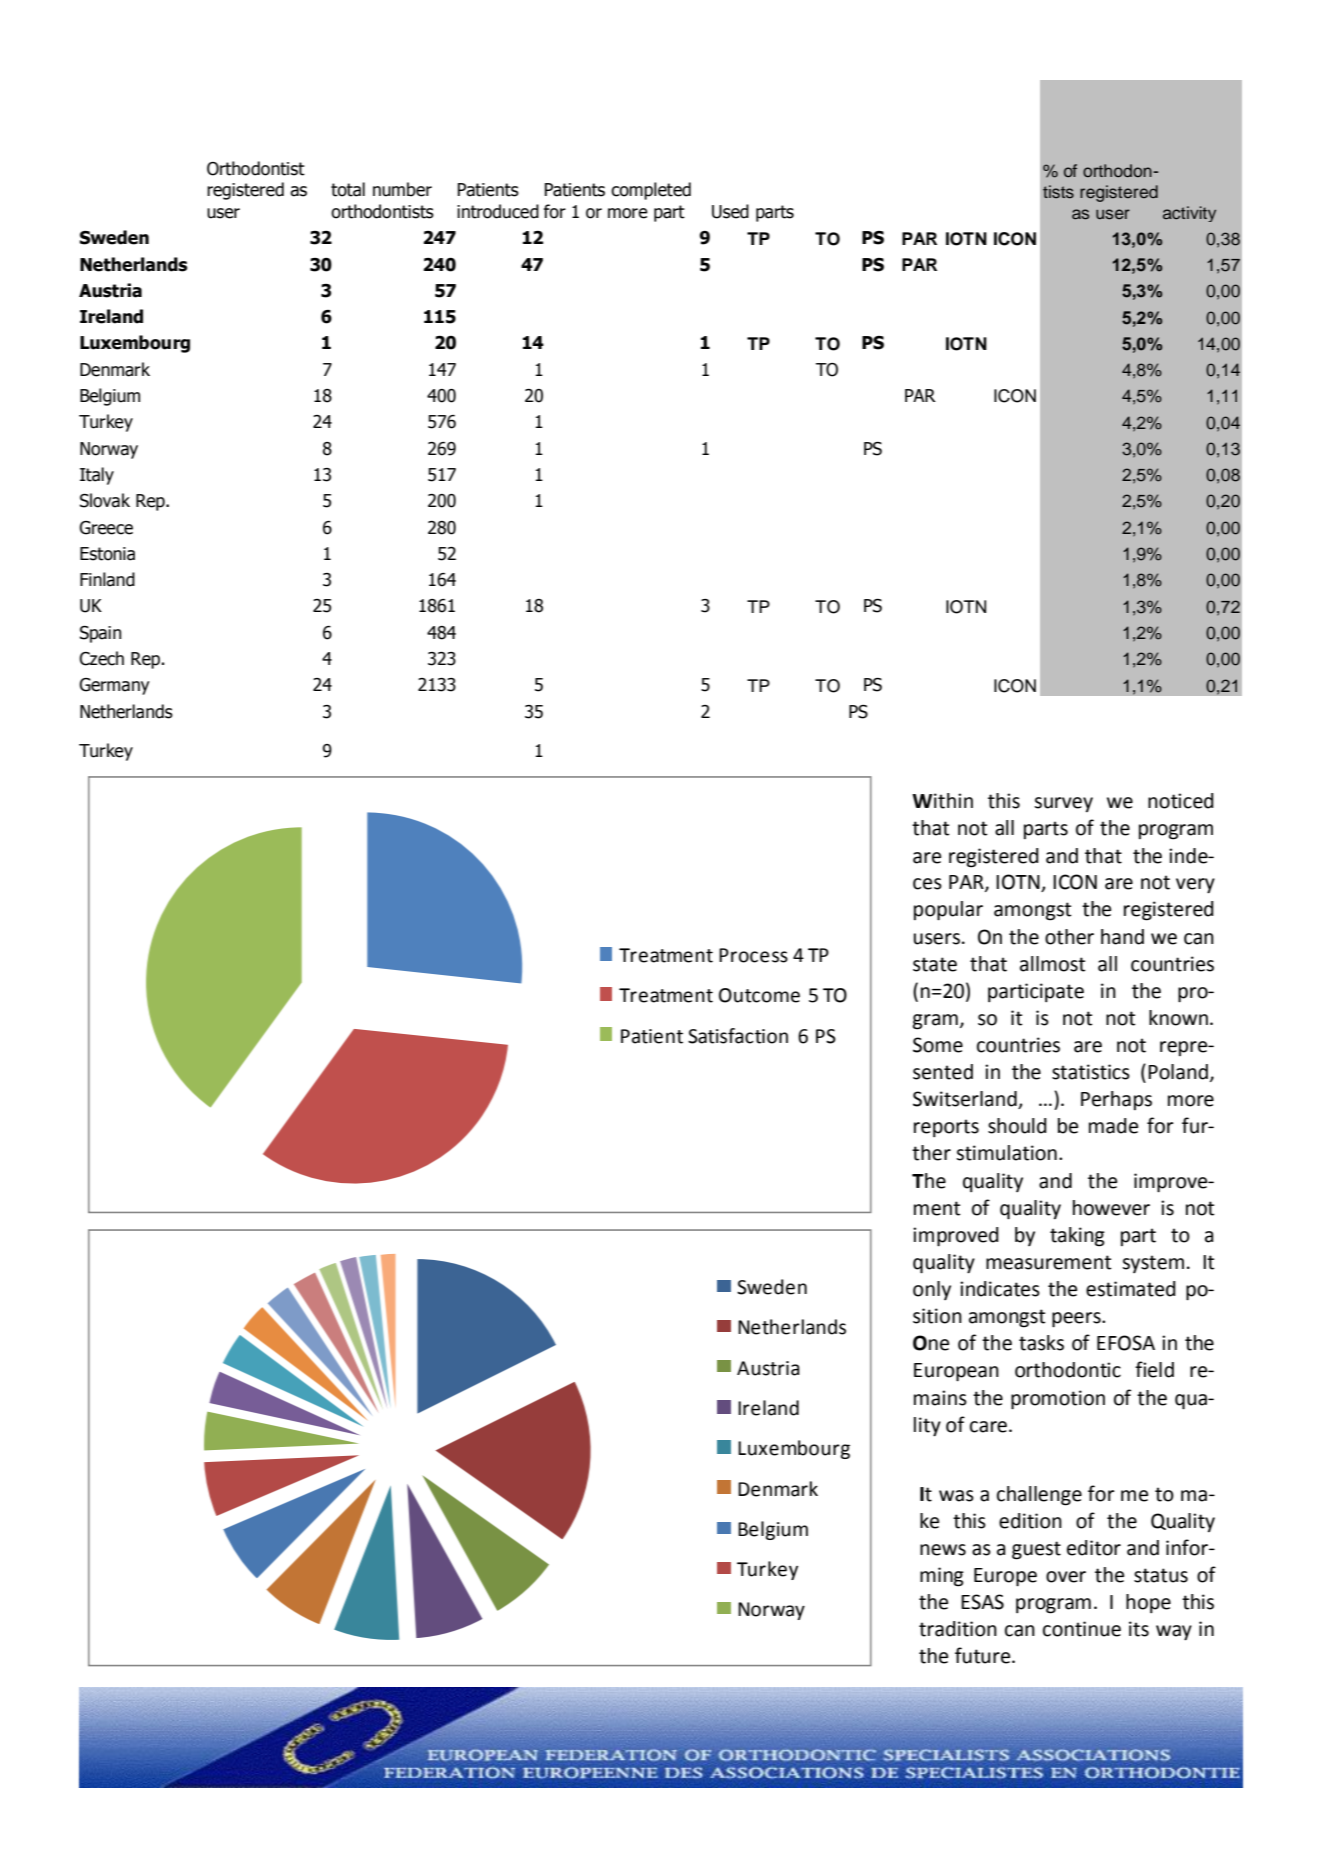  Describe the element at coordinates (1189, 214) in the document. I see `activity` at that location.
